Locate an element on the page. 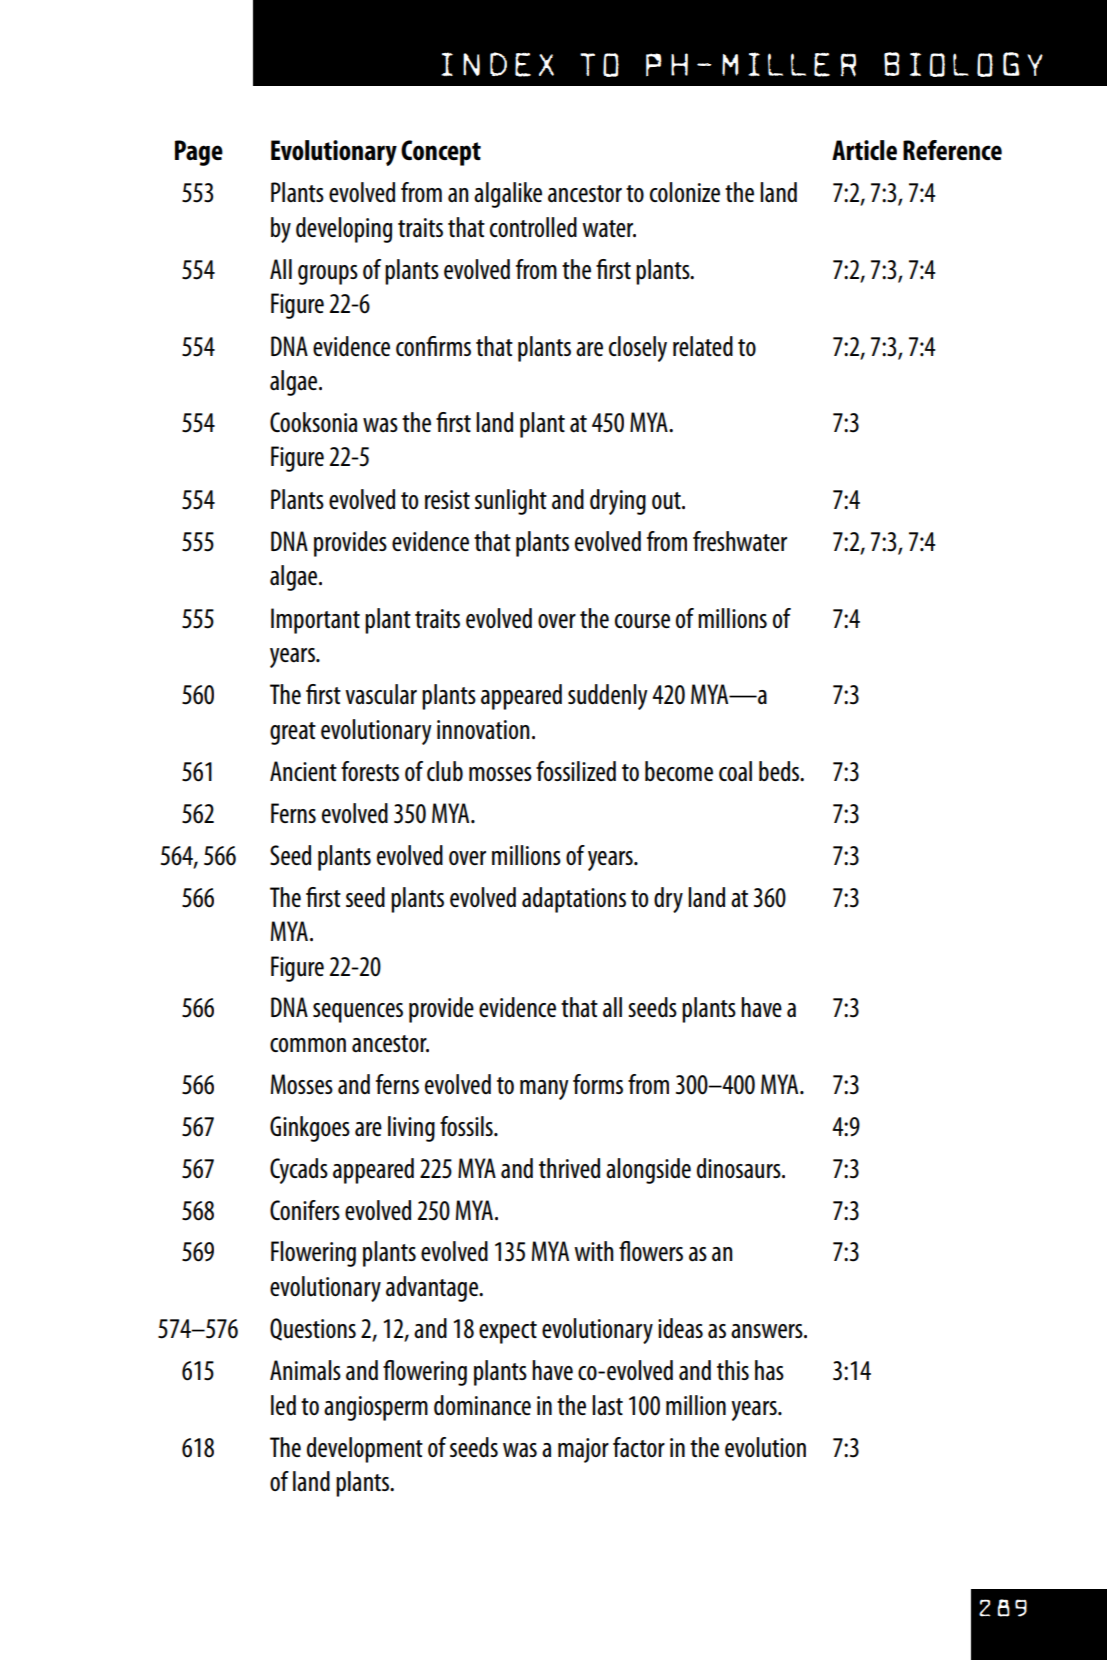  fossilized is located at coordinates (576, 771).
